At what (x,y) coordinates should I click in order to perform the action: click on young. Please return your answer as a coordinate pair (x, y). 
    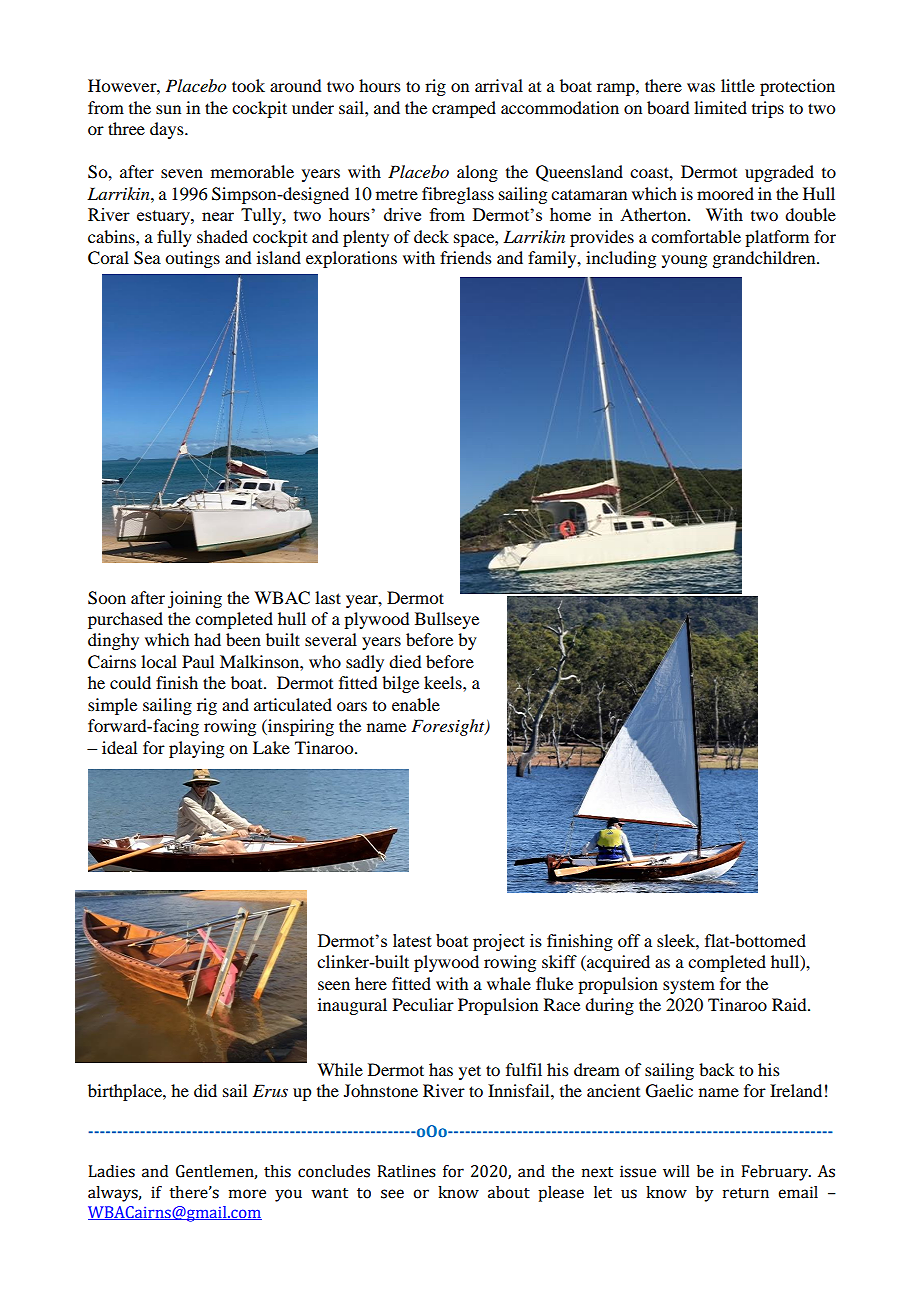
    Looking at the image, I should click on (684, 261).
